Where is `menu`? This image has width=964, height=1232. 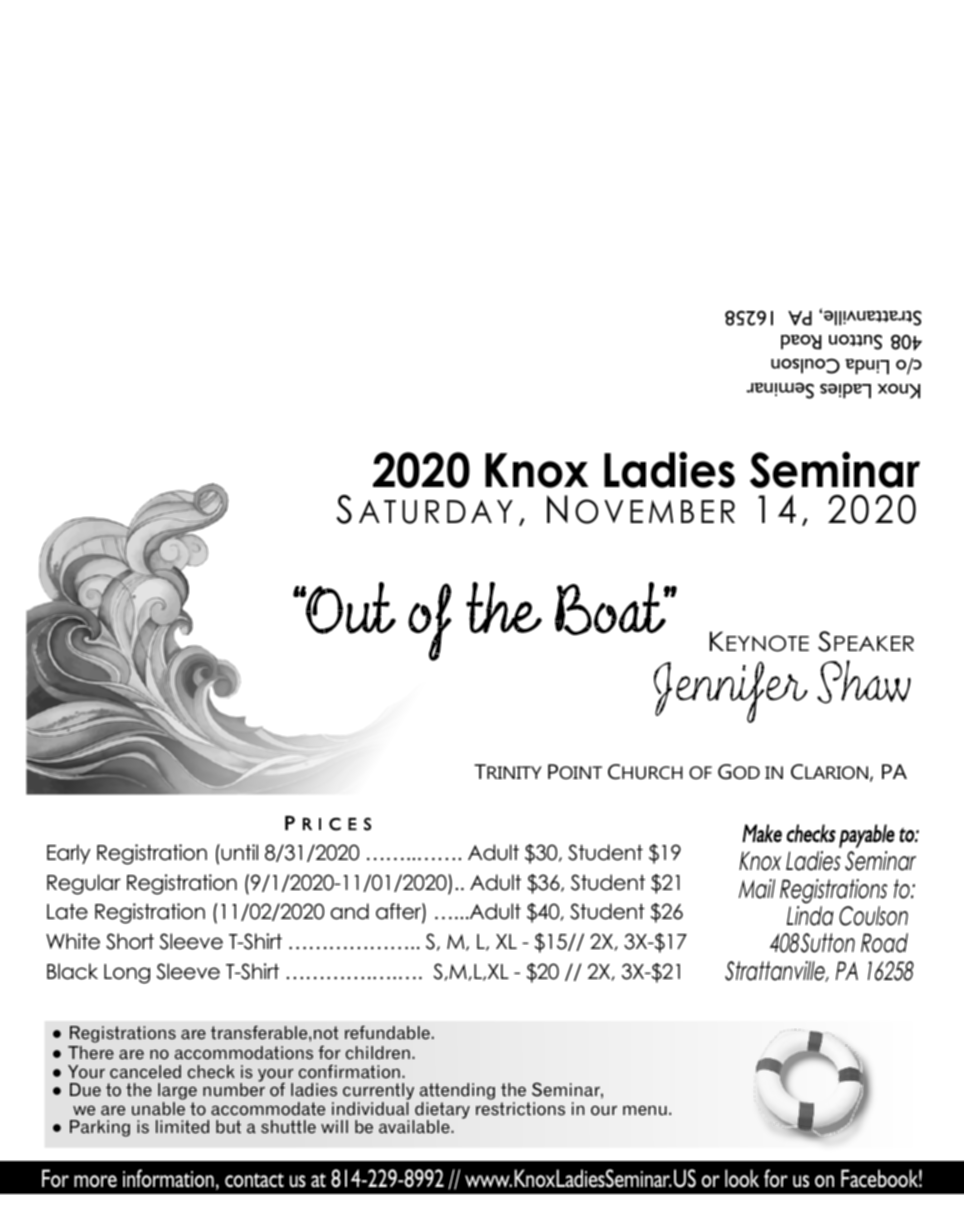
menu is located at coordinates (645, 1111).
